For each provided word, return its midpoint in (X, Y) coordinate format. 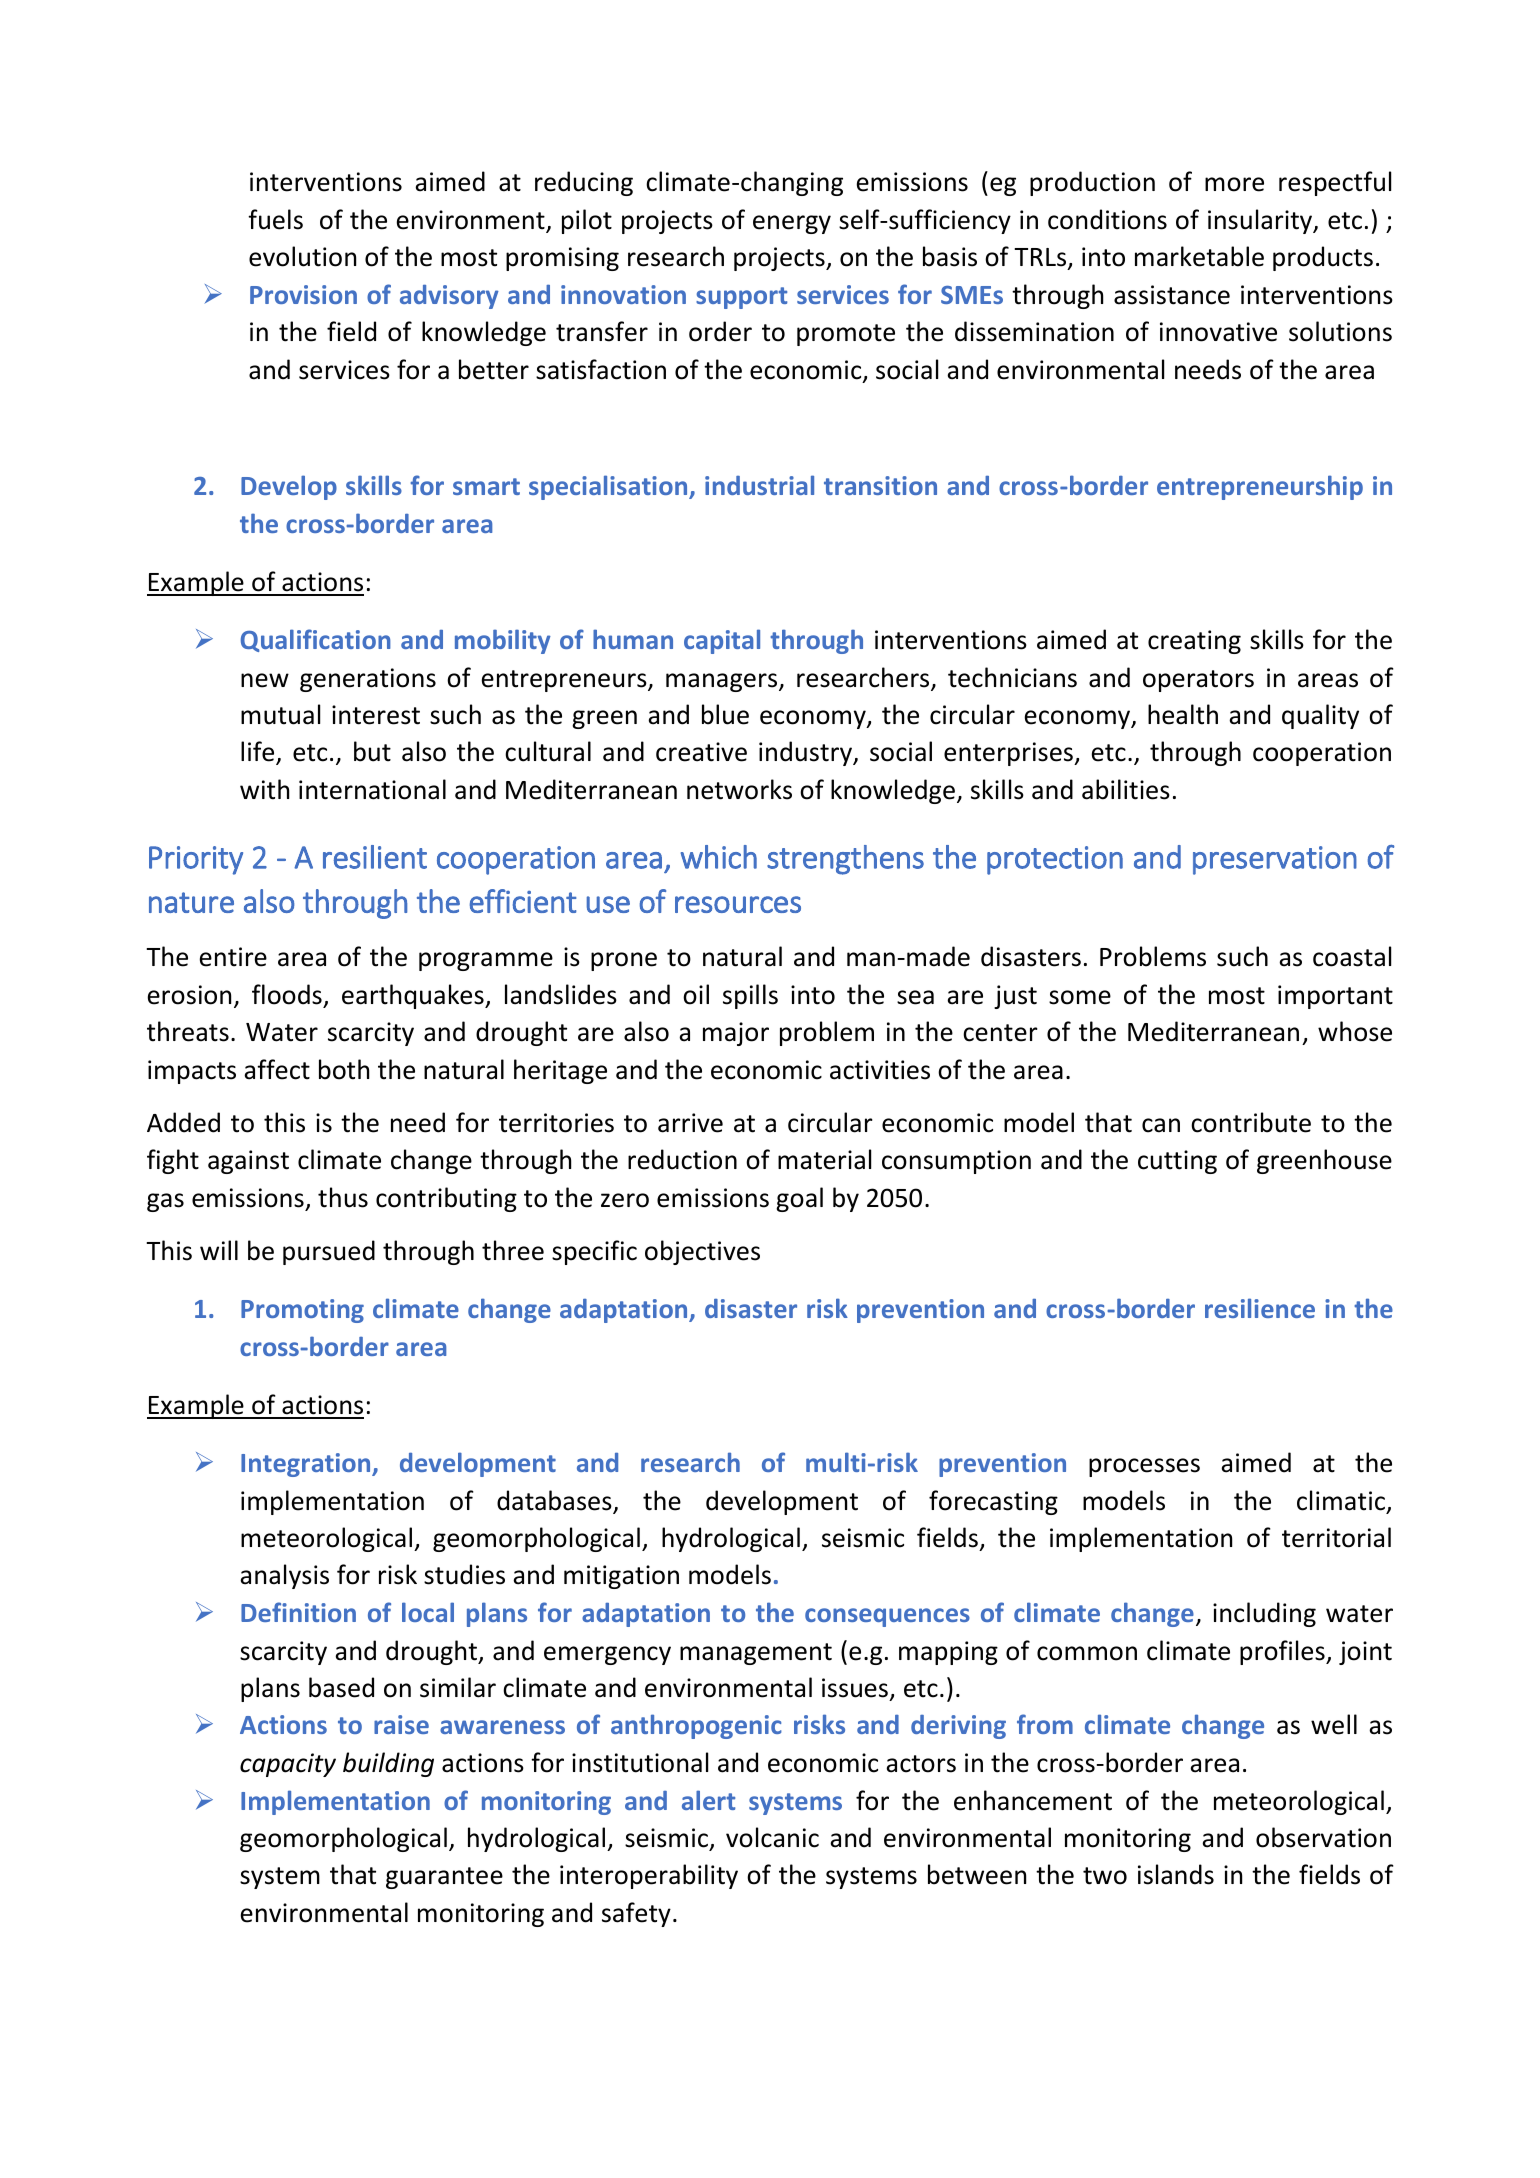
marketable (1199, 256)
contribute (1251, 1122)
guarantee (444, 1878)
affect (277, 1069)
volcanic (772, 1837)
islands (1176, 1874)
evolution (302, 256)
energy (792, 224)
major (736, 1034)
